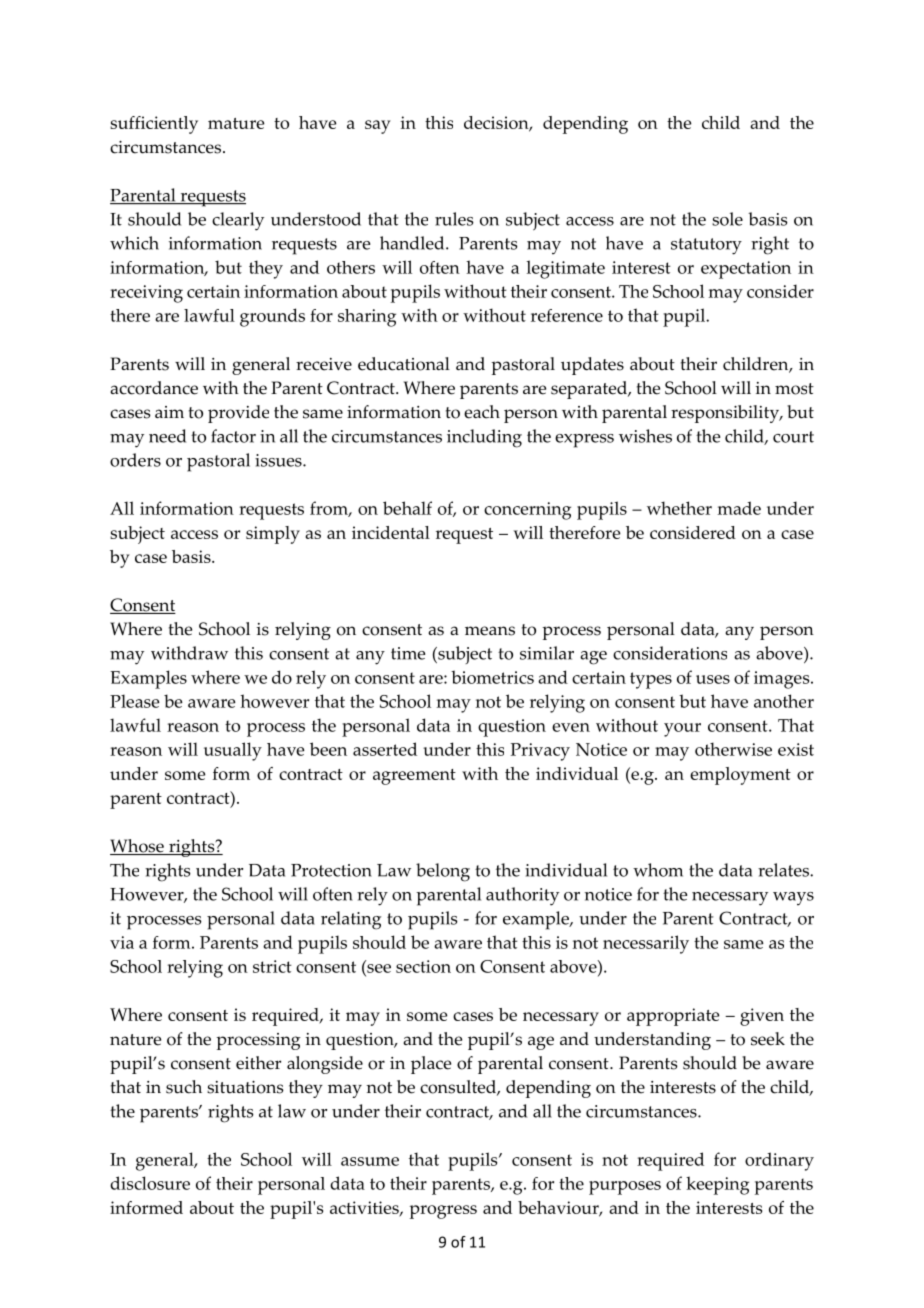 The width and height of the page is (924, 1308). Describe the element at coordinates (138, 847) in the page. I see `Whose` at that location.
